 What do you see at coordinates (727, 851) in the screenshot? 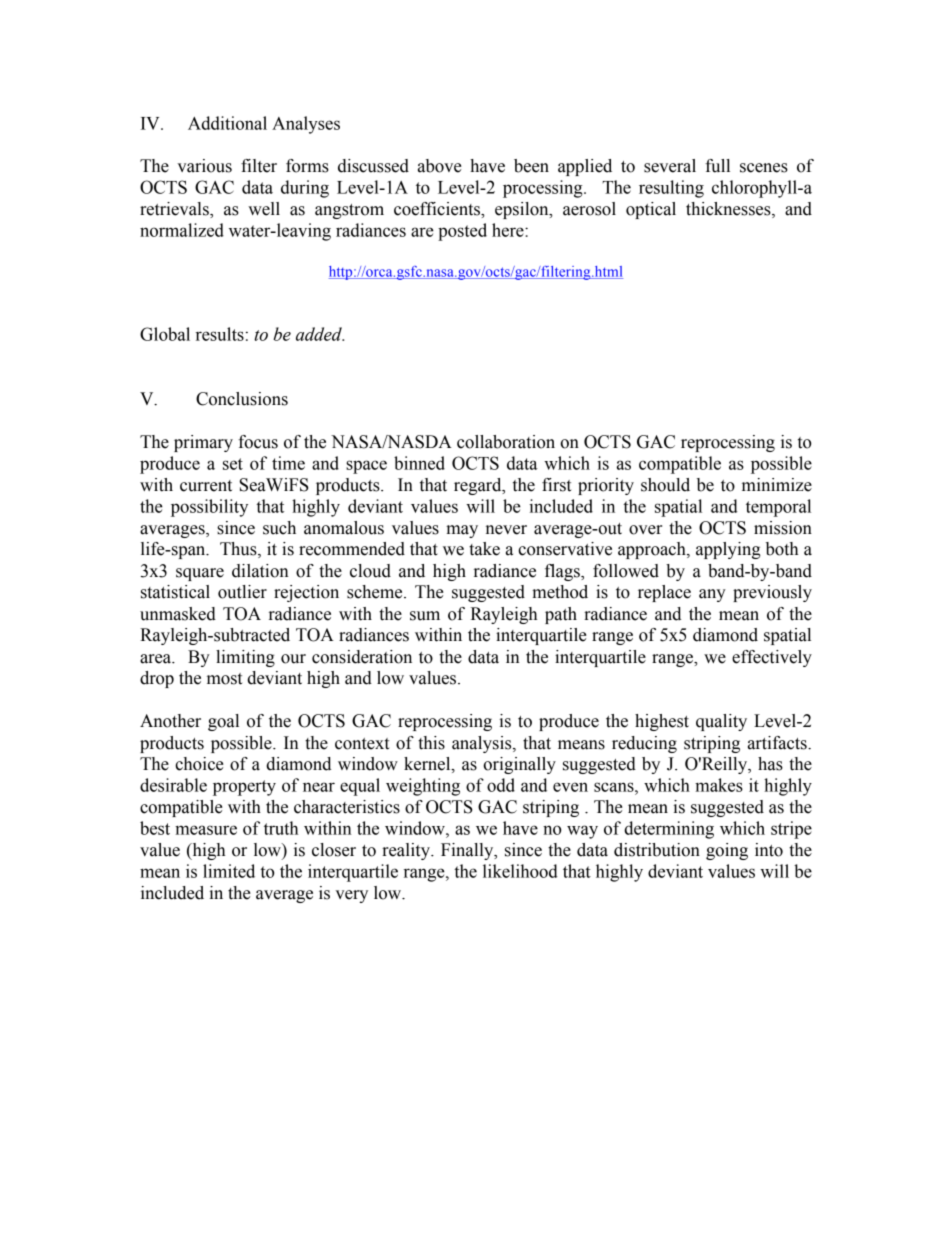
I see `going` at bounding box center [727, 851].
